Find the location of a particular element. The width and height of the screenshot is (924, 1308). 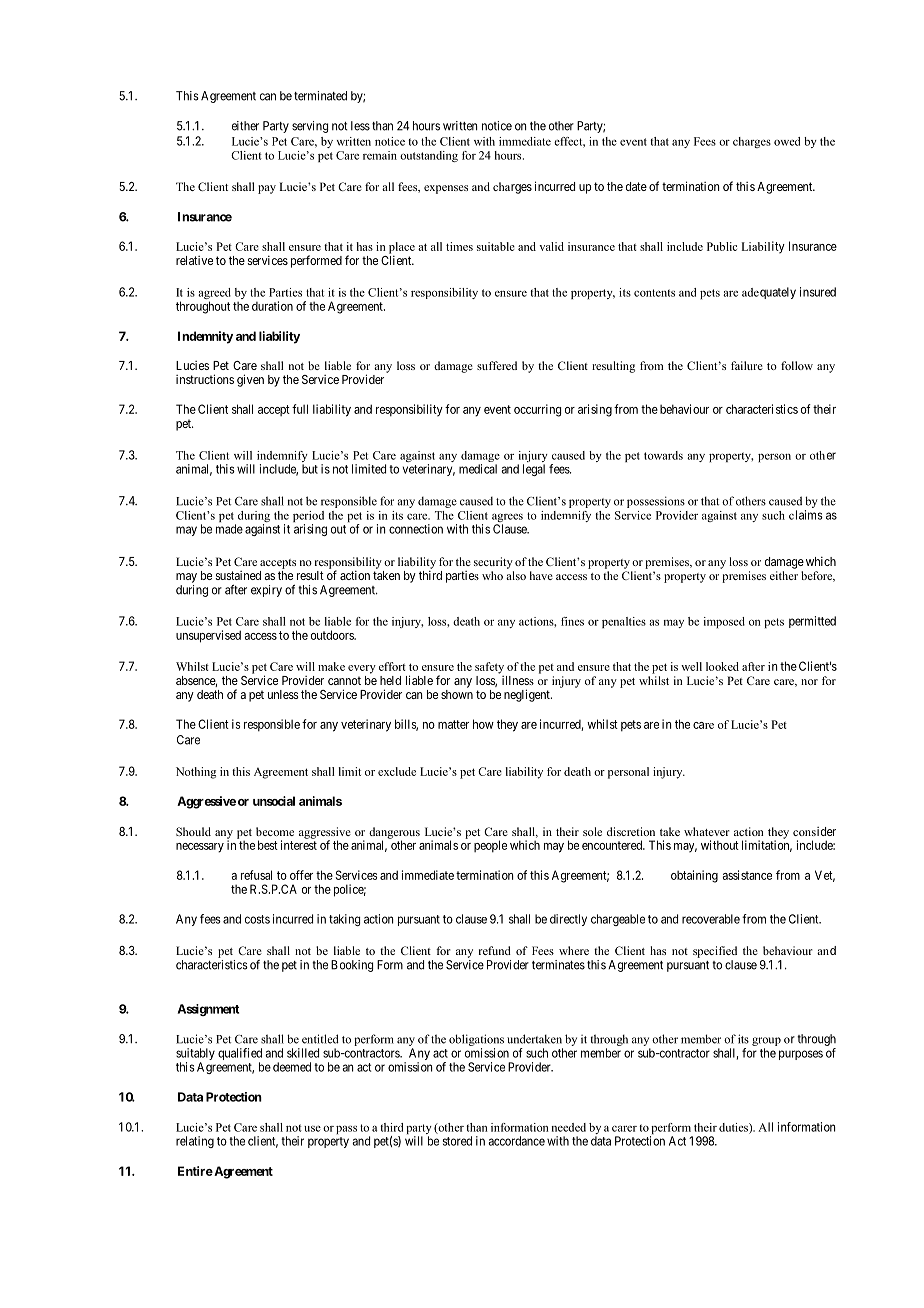

imposed is located at coordinates (724, 622).
